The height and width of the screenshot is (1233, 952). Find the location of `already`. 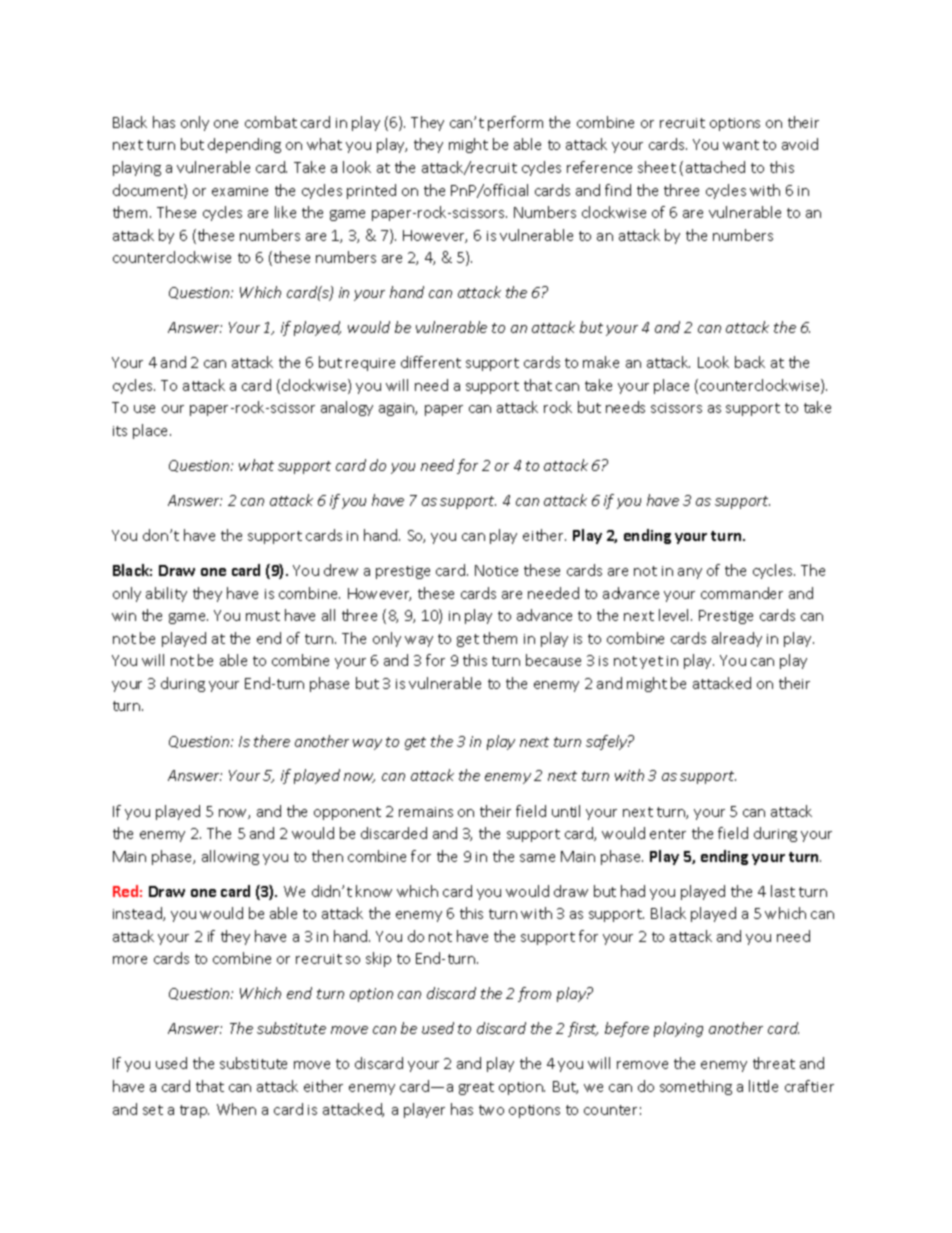

already is located at coordinates (737, 639).
